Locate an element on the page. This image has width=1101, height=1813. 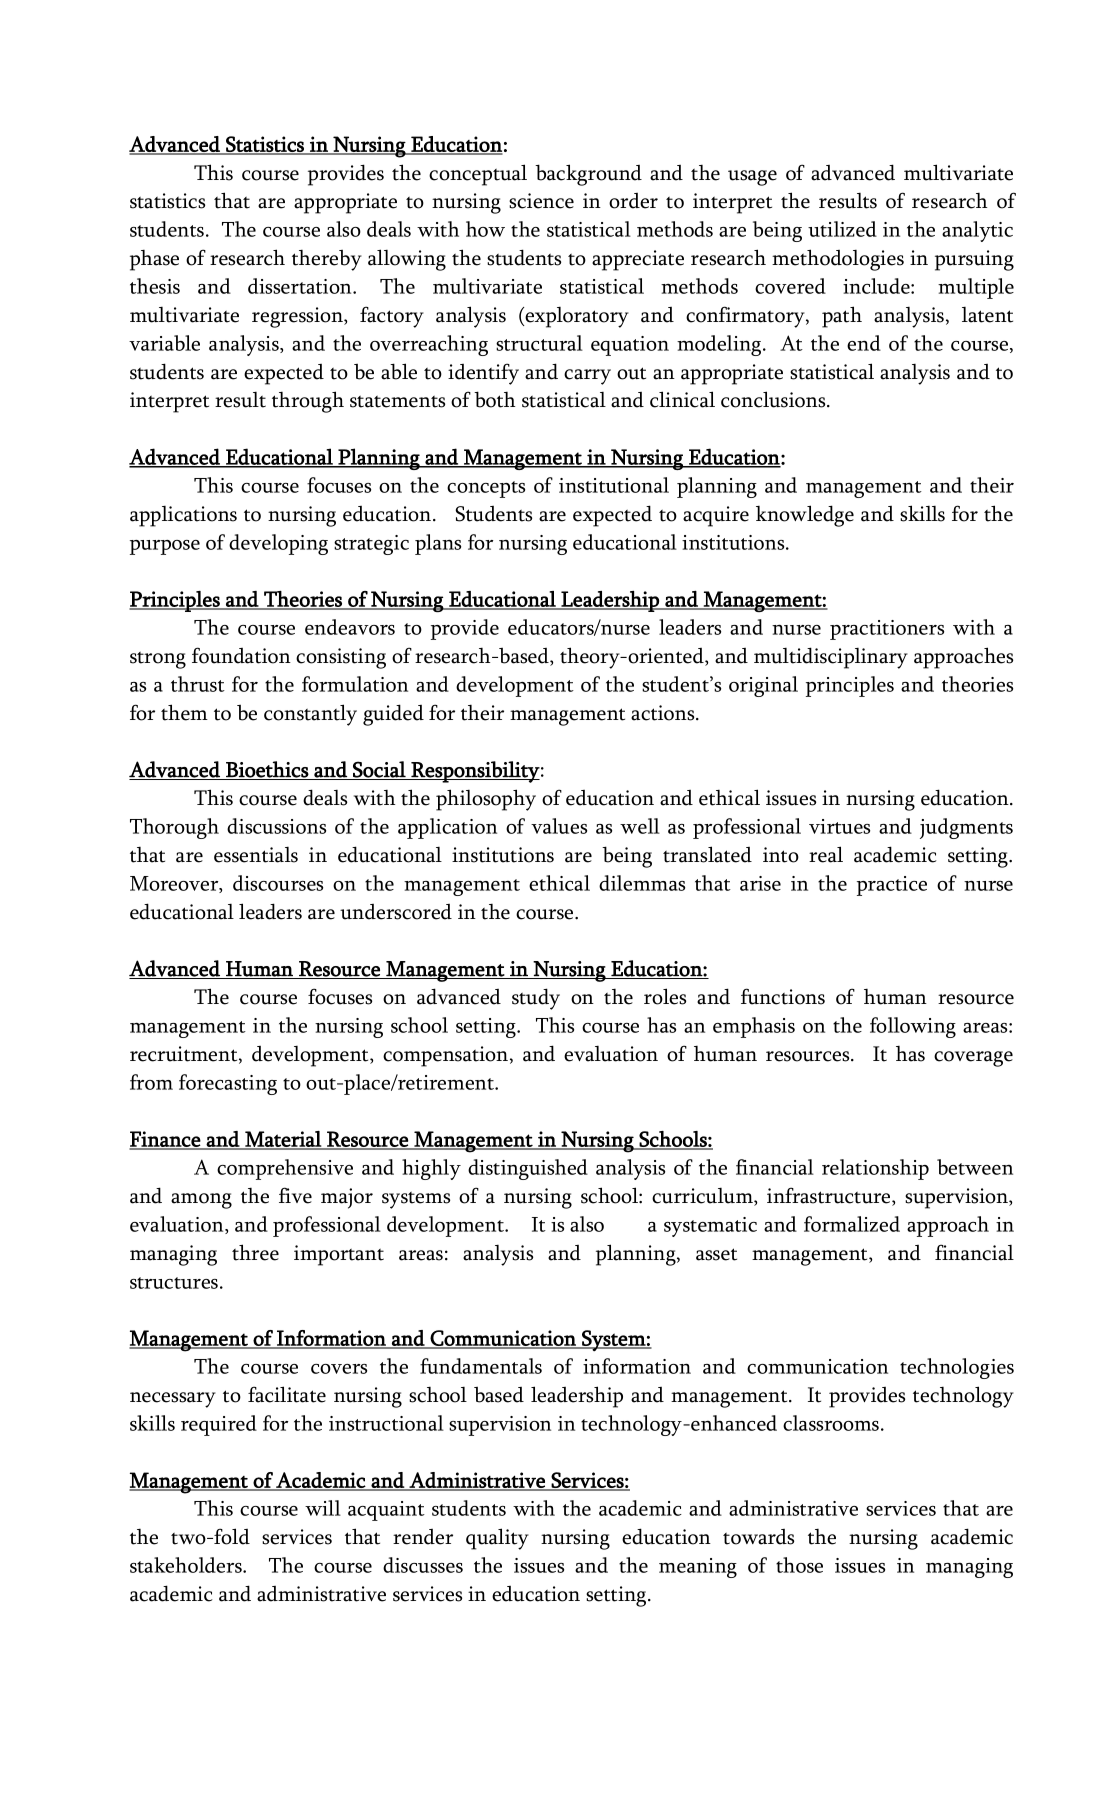
science is located at coordinates (541, 201).
